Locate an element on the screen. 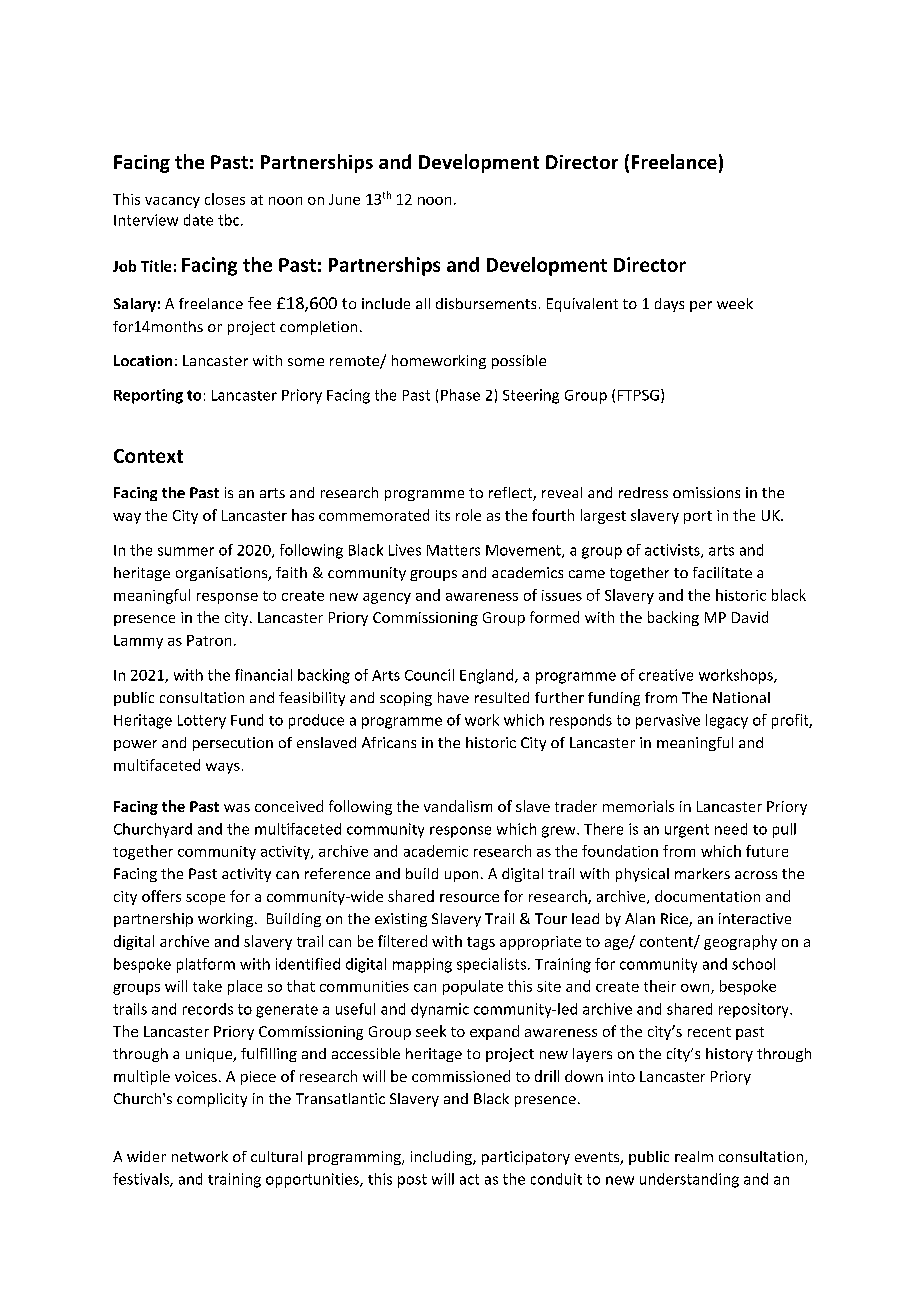 The width and height of the screenshot is (924, 1308). have is located at coordinates (453, 697).
